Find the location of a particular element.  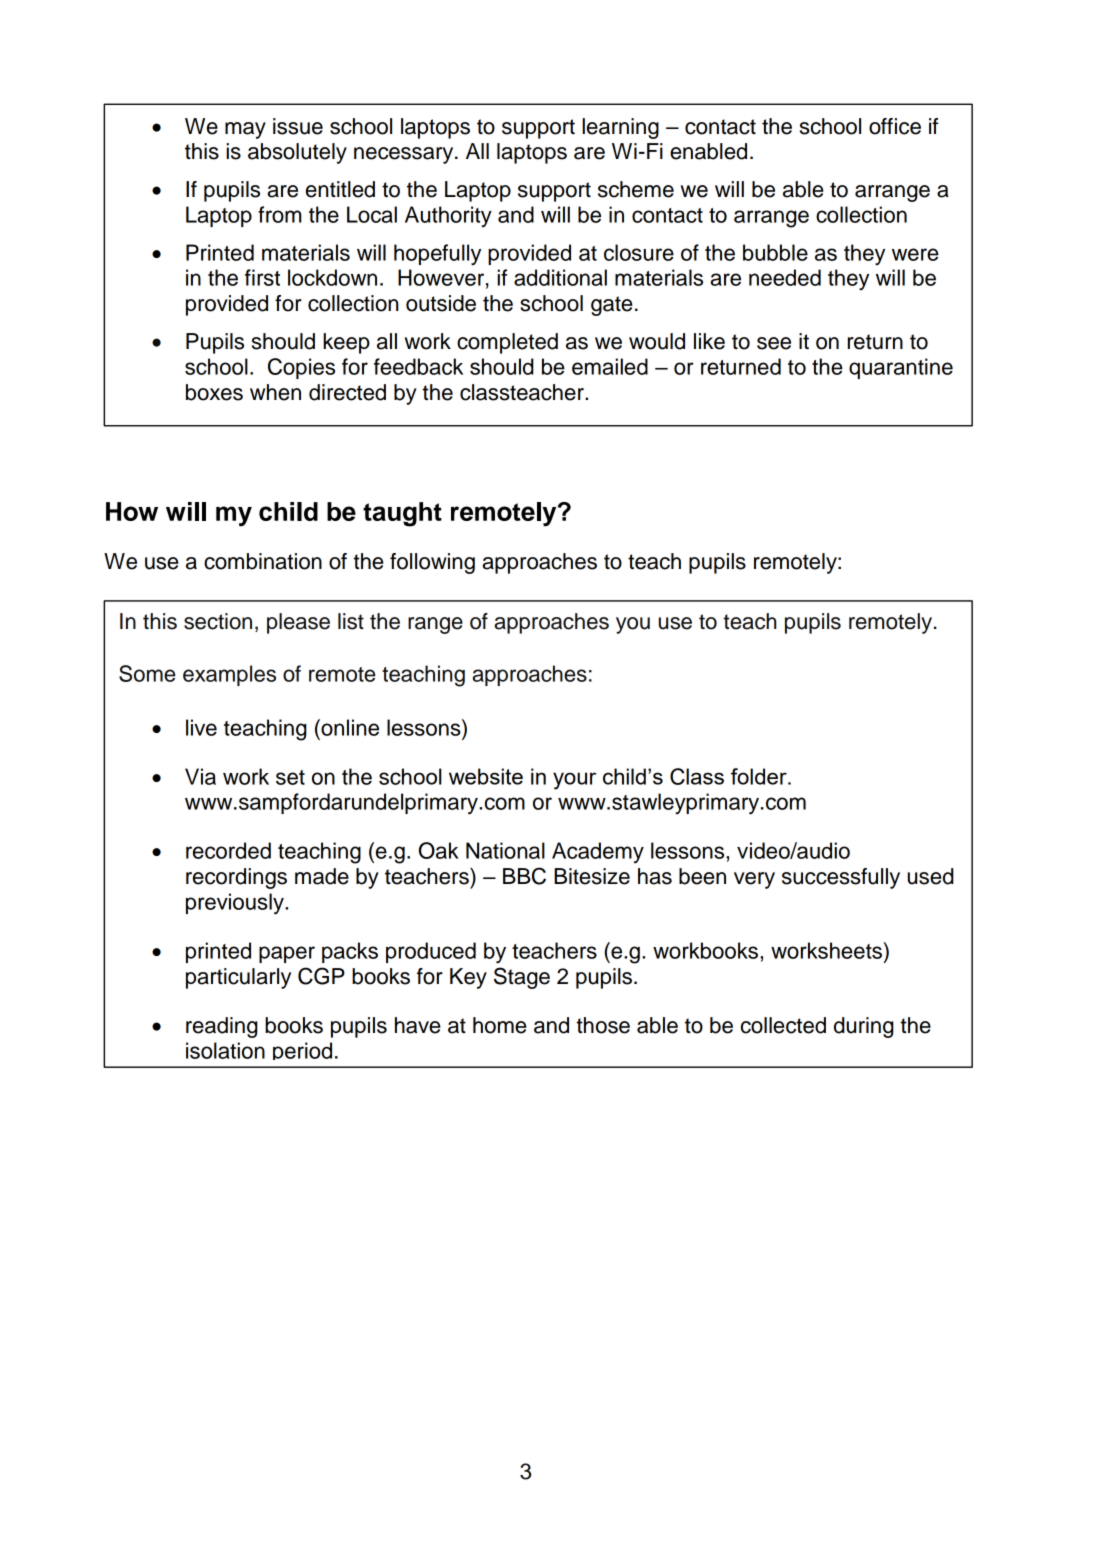

during is located at coordinates (864, 1027).
